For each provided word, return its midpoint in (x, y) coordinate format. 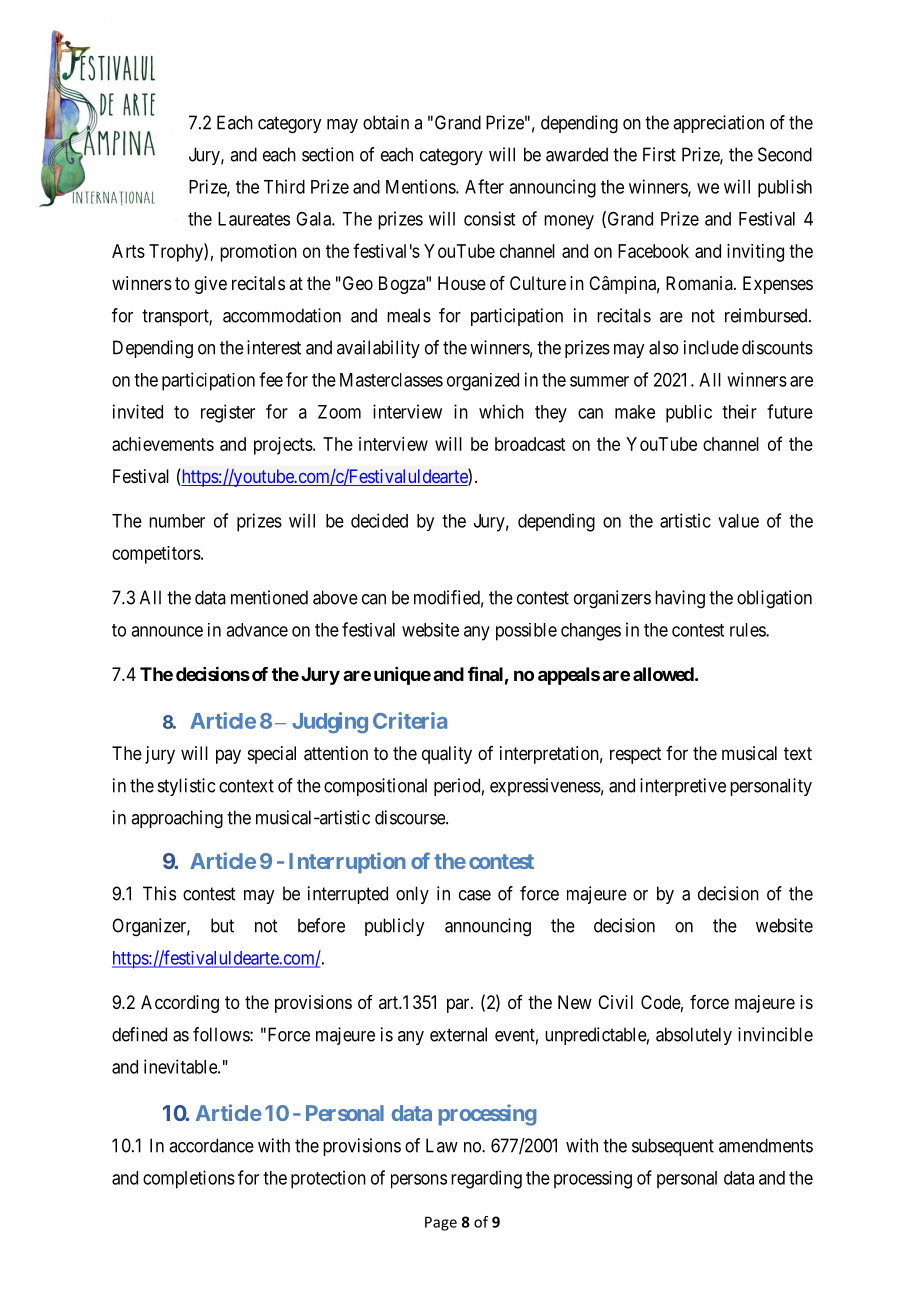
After (484, 186)
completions (189, 1179)
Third (284, 186)
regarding (486, 1179)
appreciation (718, 124)
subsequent (673, 1147)
